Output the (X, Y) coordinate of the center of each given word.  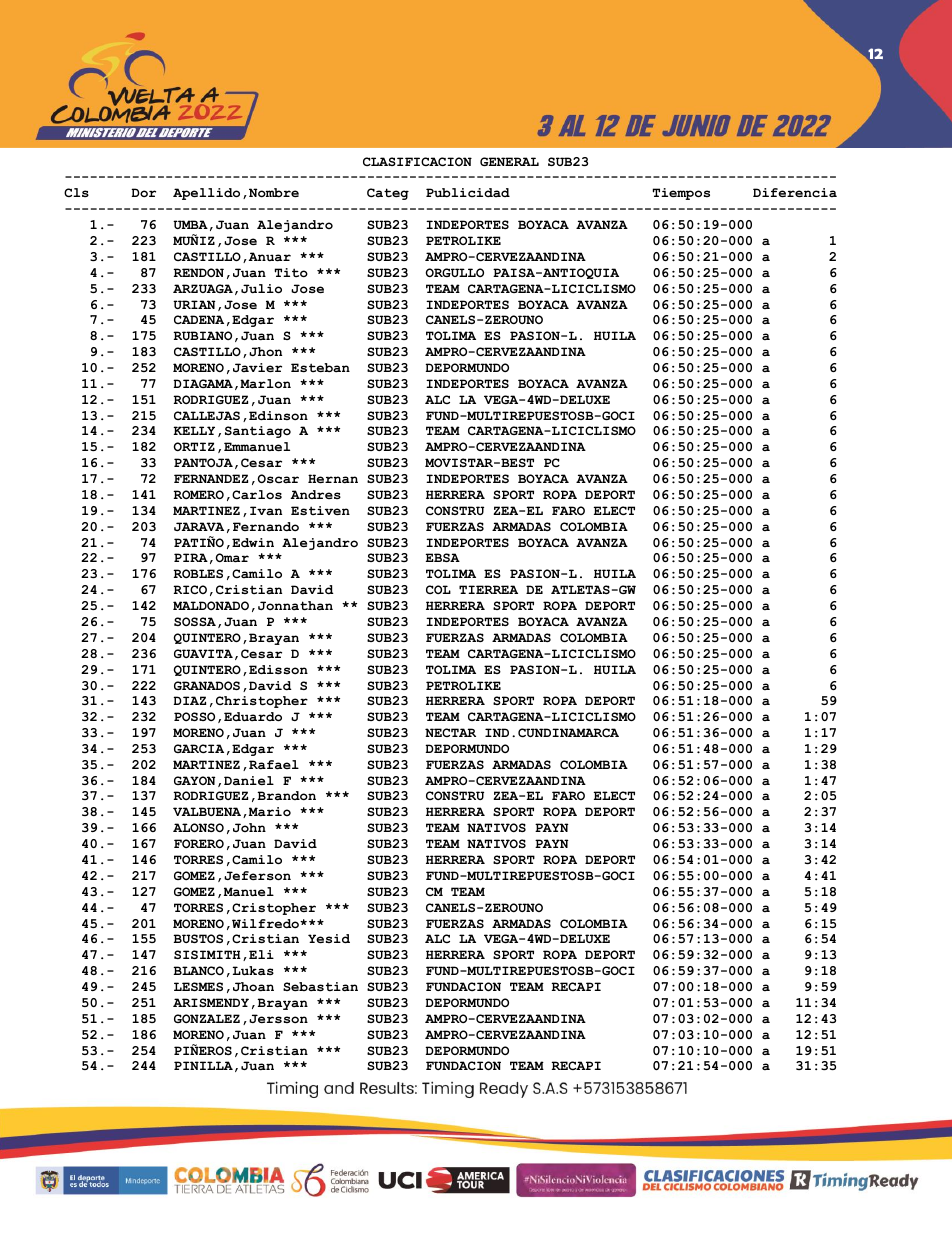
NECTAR (450, 732)
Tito (291, 272)
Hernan (333, 479)
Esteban (320, 367)
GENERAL (509, 161)
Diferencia (795, 193)
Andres (316, 494)
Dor (144, 192)
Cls (76, 192)
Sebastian (320, 987)
